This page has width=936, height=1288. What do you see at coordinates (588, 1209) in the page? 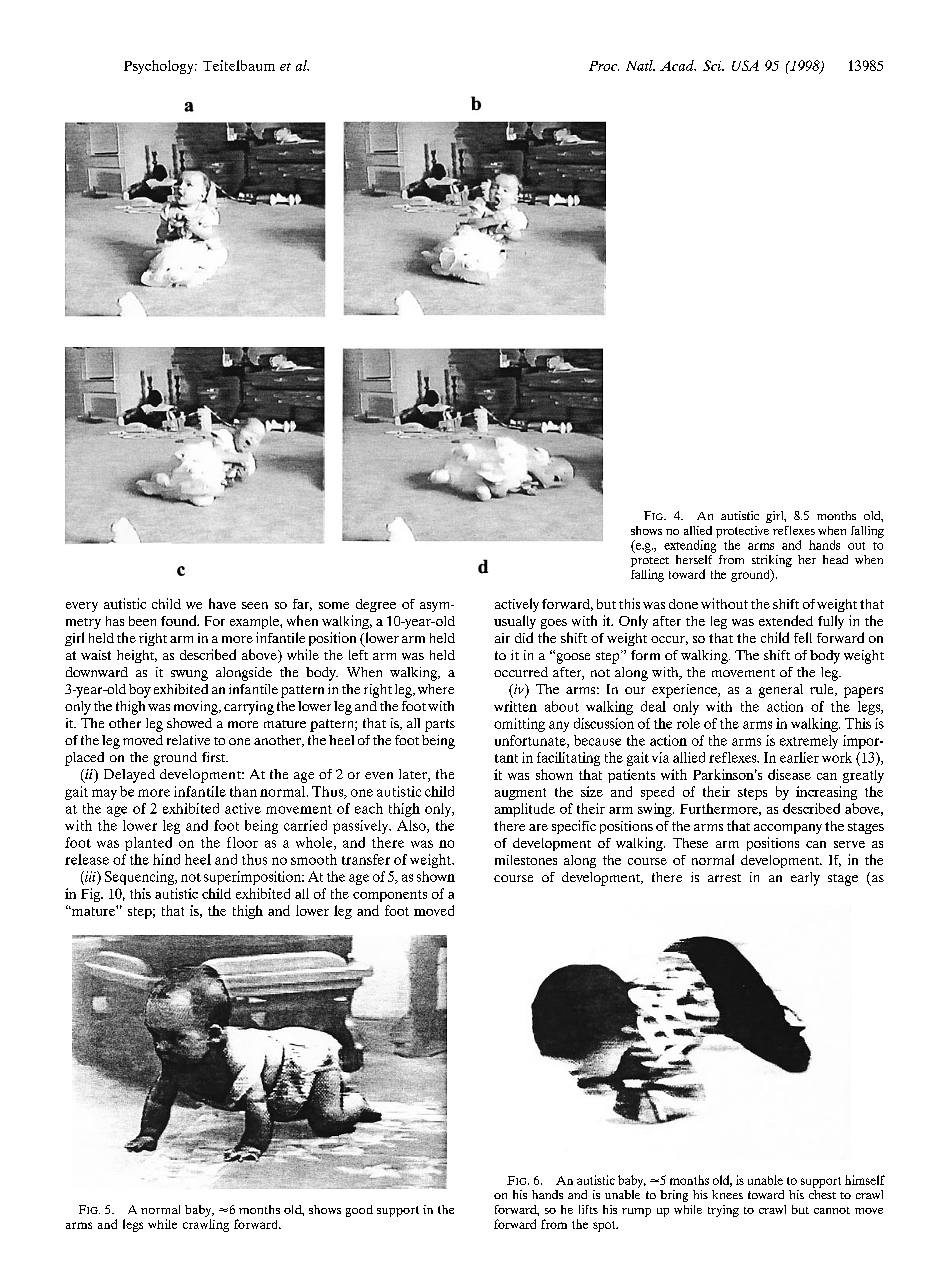
I see `lifts` at bounding box center [588, 1209].
